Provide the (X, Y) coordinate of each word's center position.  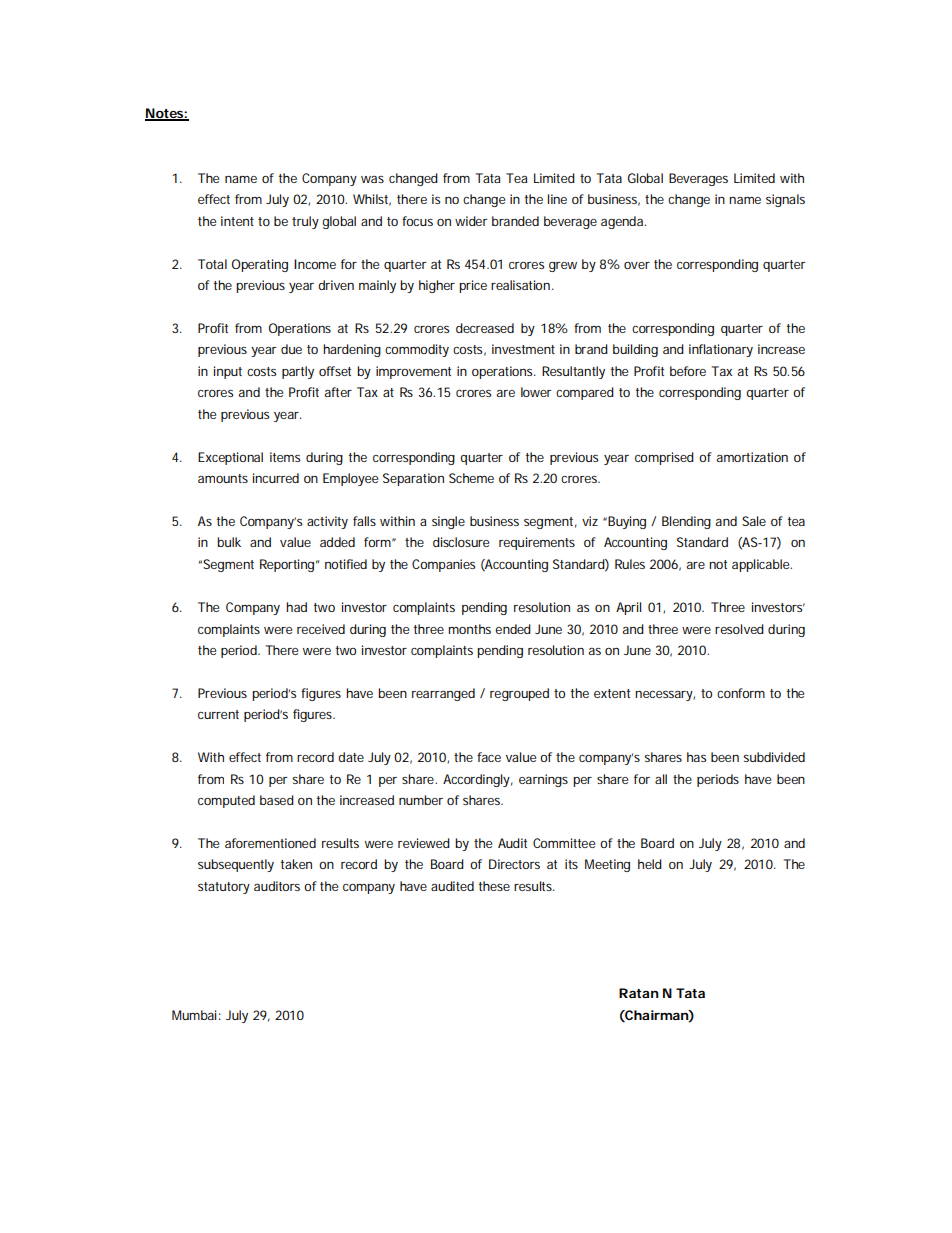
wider (471, 221)
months (469, 629)
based (277, 800)
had (296, 607)
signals (785, 200)
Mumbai (194, 1015)
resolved (739, 629)
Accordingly (478, 780)
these (494, 886)
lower (536, 392)
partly (298, 372)
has (696, 757)
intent (237, 221)
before (688, 371)
